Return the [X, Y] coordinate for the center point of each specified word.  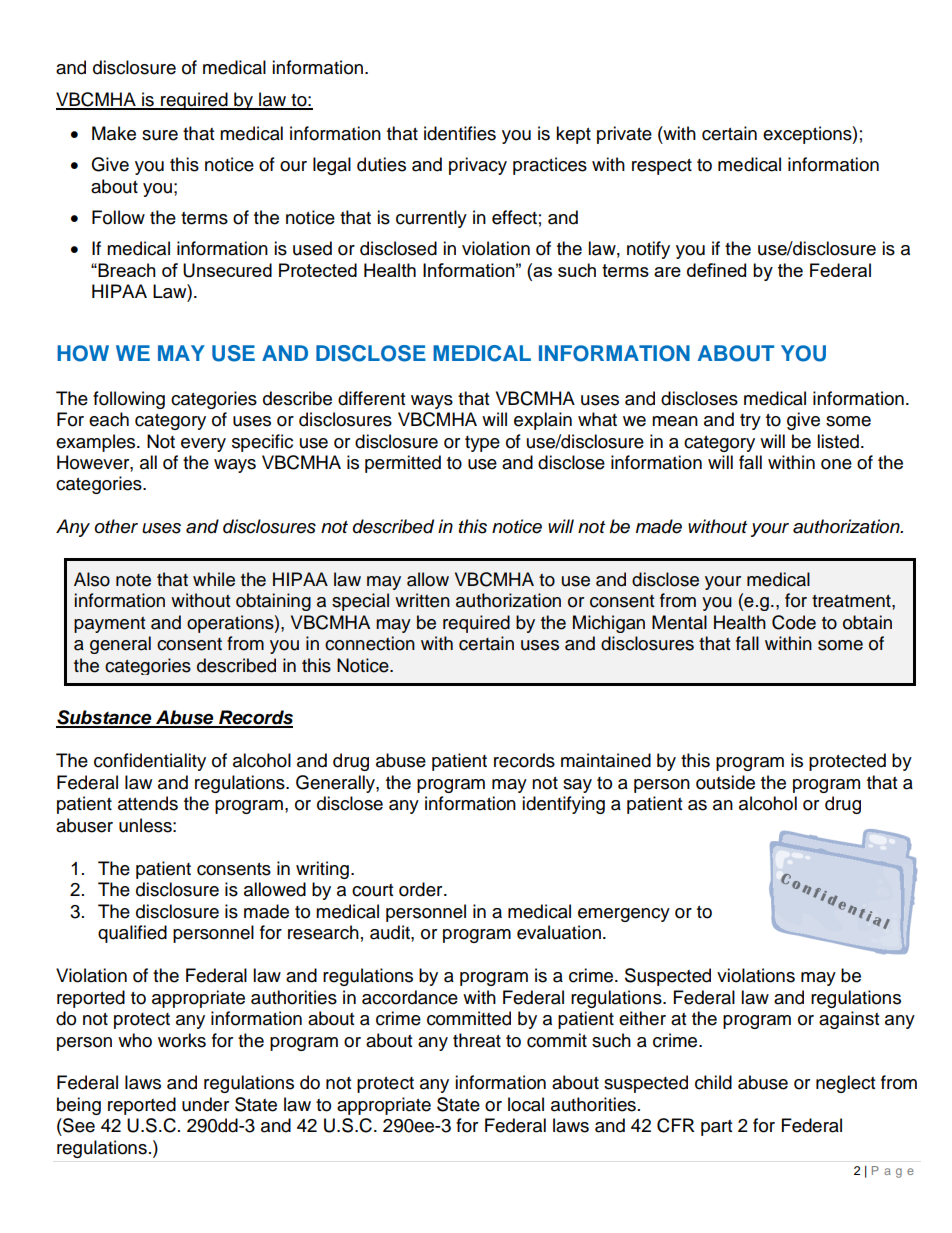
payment [109, 625]
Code [794, 622]
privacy [478, 166]
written [422, 600]
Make [114, 133]
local [526, 1104]
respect [662, 167]
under [205, 1104]
